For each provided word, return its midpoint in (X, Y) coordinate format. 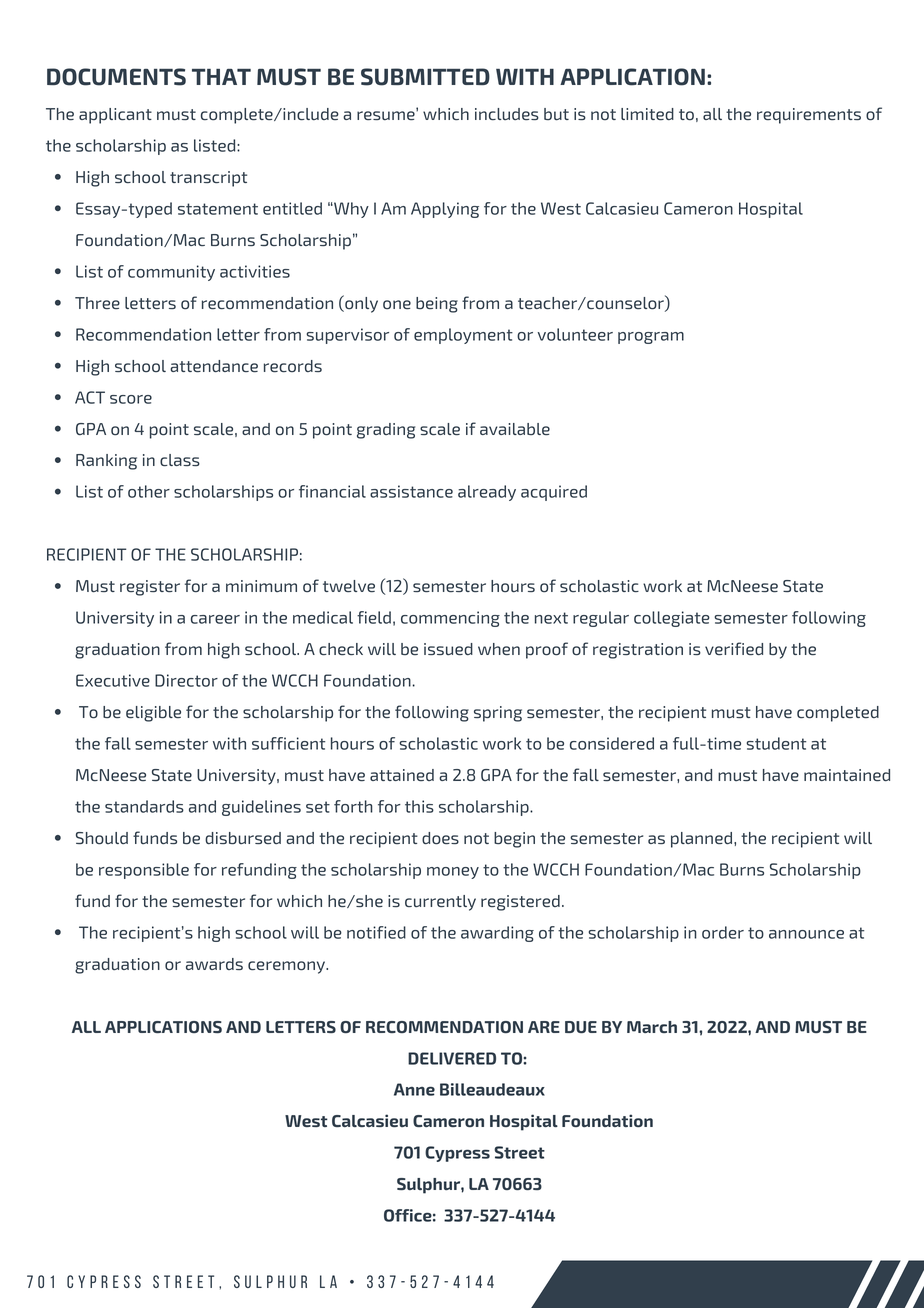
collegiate (672, 619)
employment (463, 336)
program (651, 338)
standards (144, 806)
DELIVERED (452, 1058)
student (776, 743)
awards (214, 964)
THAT (221, 77)
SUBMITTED (425, 77)
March (652, 1027)
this (419, 806)
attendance (214, 366)
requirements (809, 116)
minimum (261, 586)
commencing (450, 619)
